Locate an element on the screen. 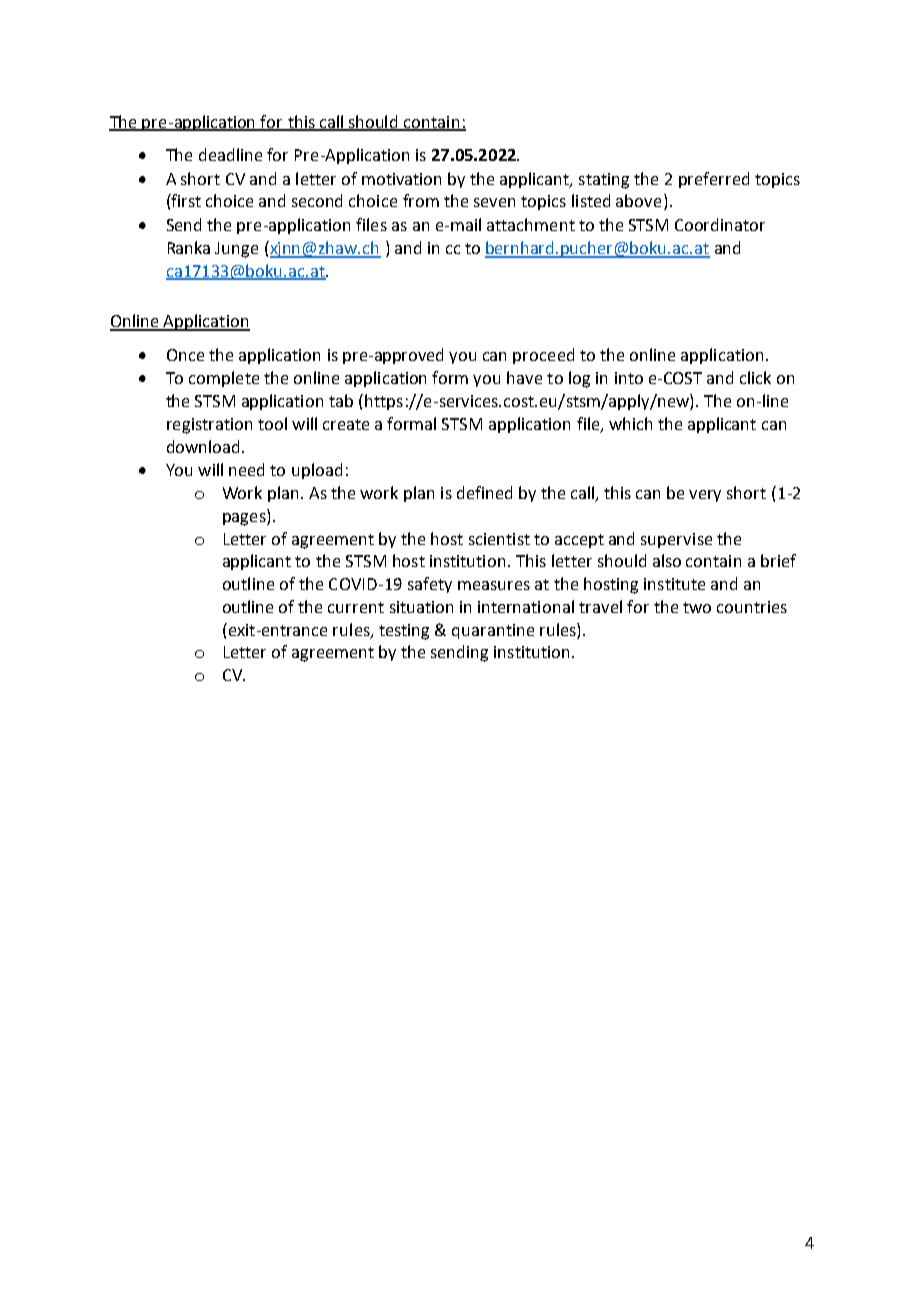  current is located at coordinates (356, 607).
